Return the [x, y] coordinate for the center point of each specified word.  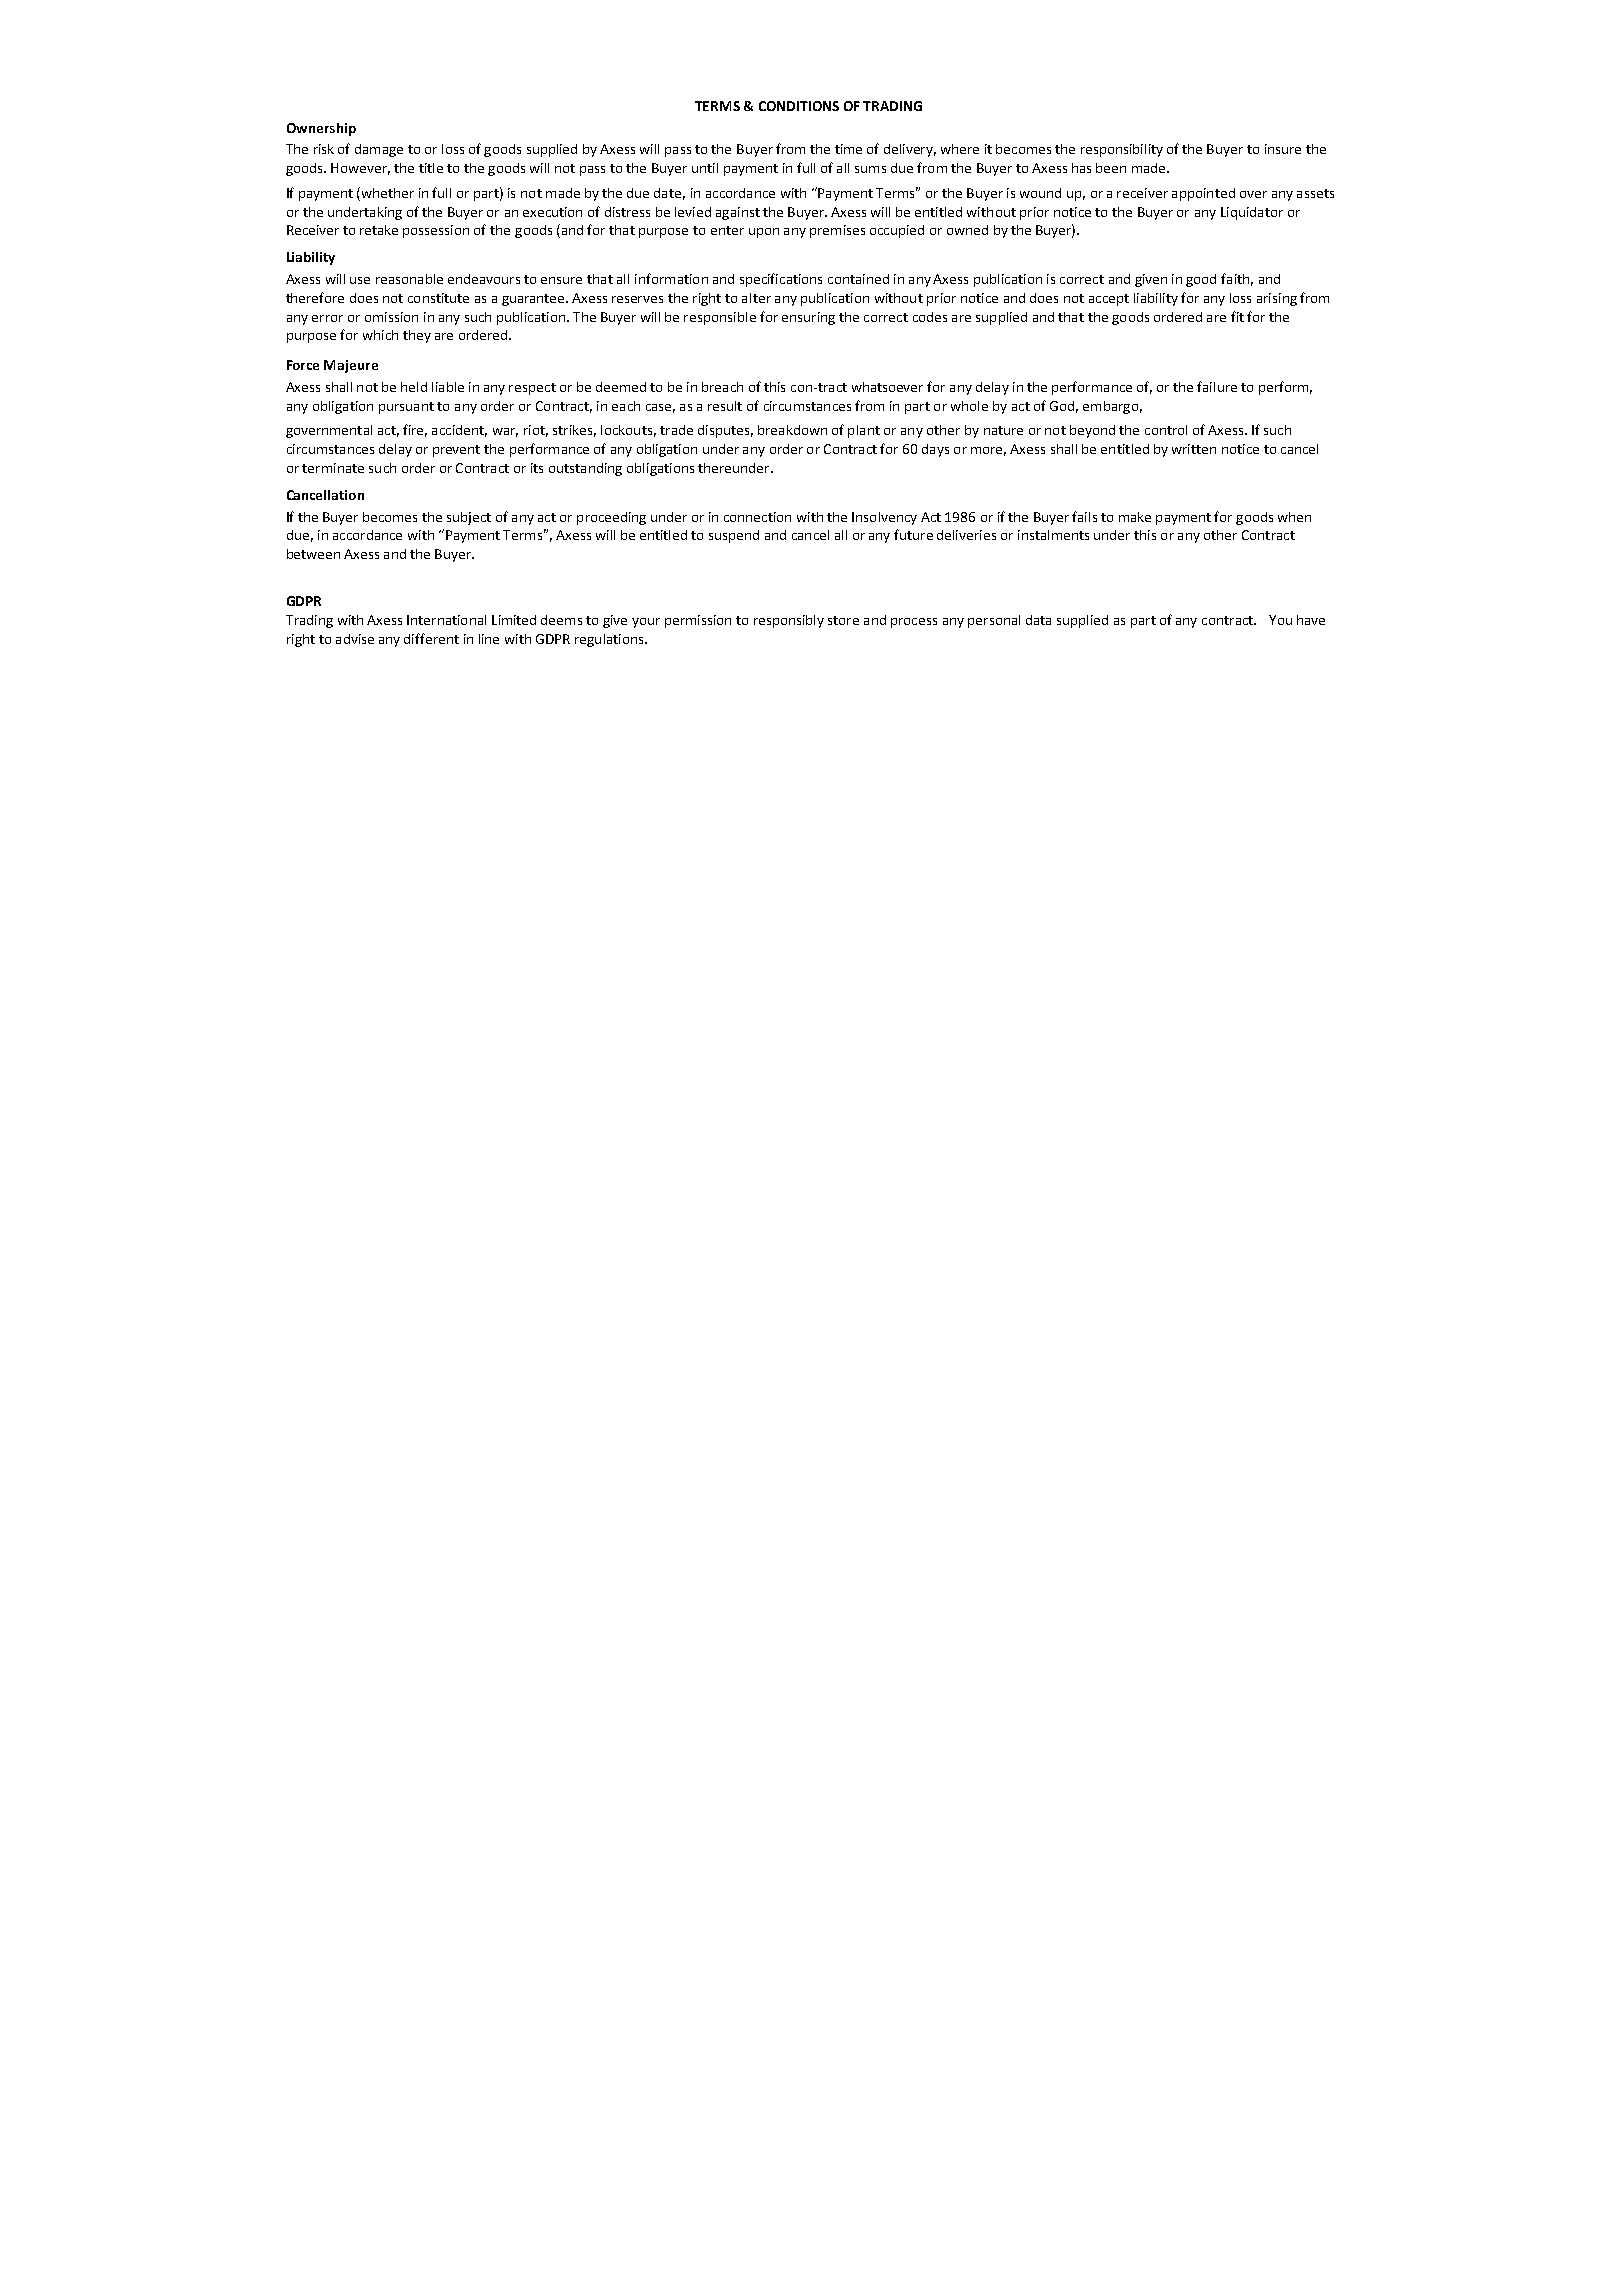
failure [1217, 386]
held [414, 387]
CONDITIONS [799, 106]
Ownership [321, 129]
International [446, 620]
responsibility [1122, 150]
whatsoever [887, 387]
